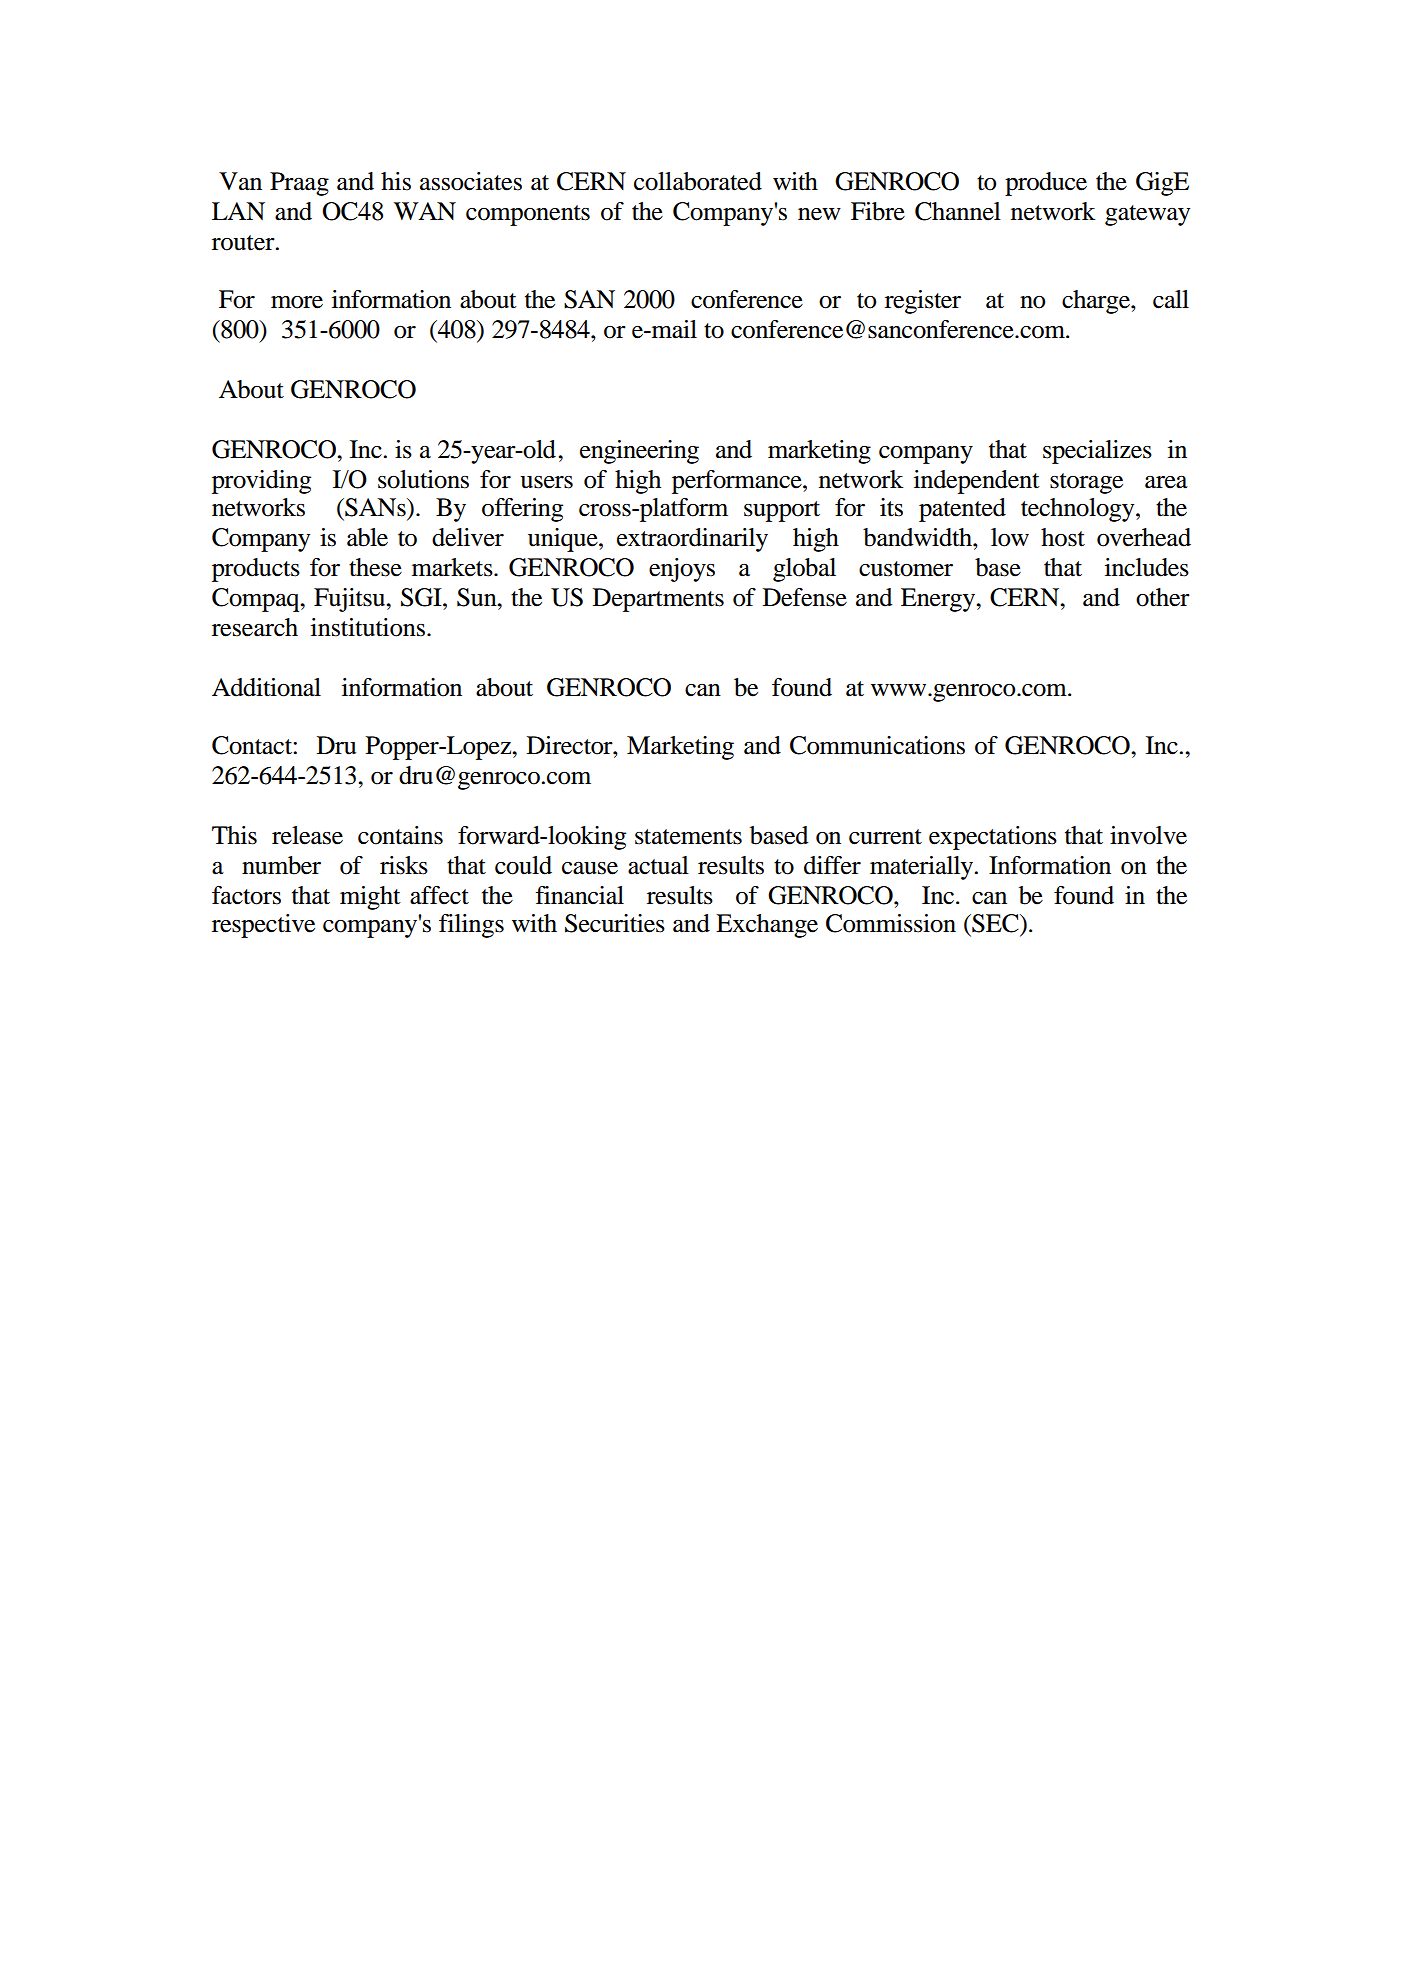  Describe the element at coordinates (1046, 184) in the screenshot. I see `produce` at that location.
